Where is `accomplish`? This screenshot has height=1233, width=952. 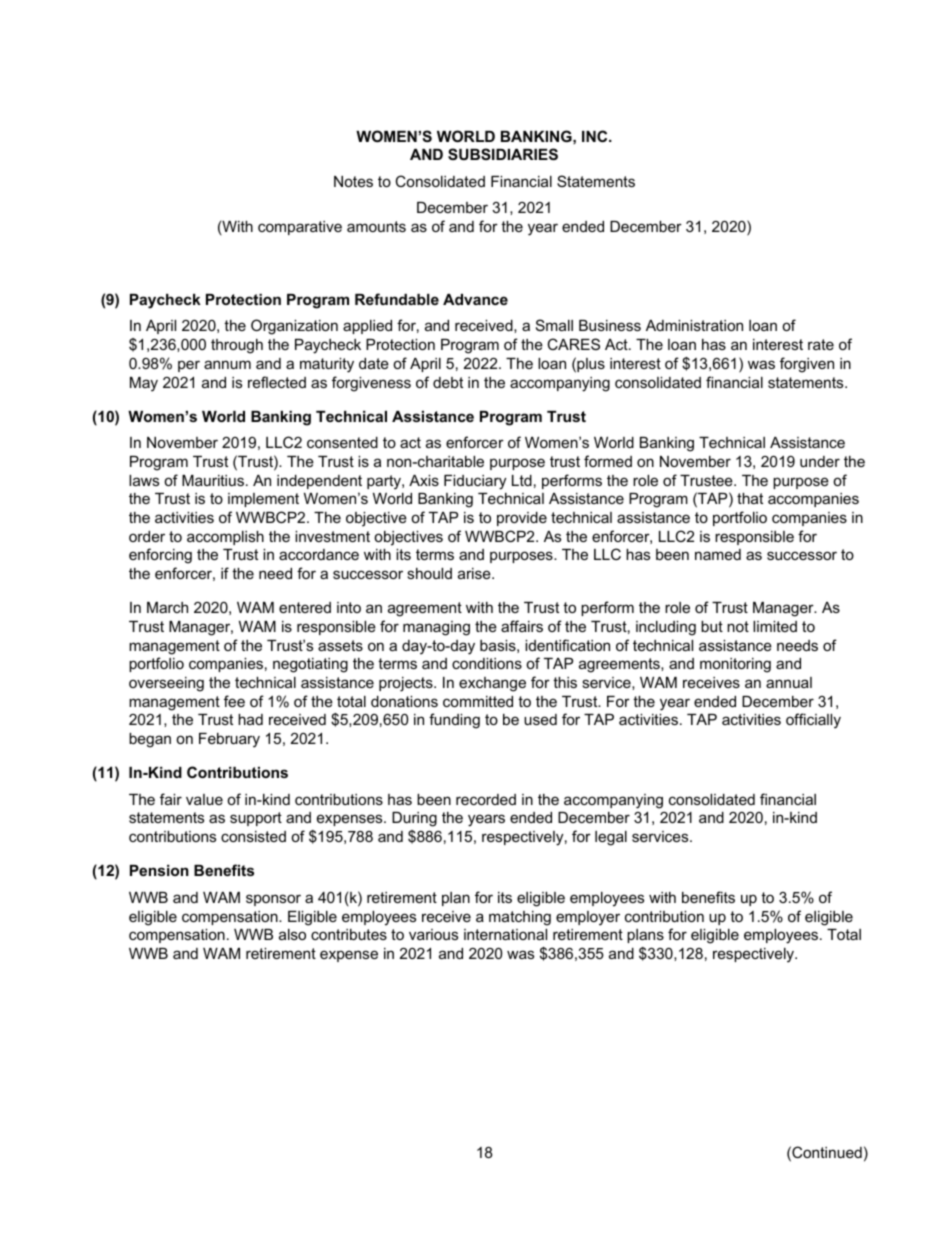
accomplish is located at coordinates (225, 538).
